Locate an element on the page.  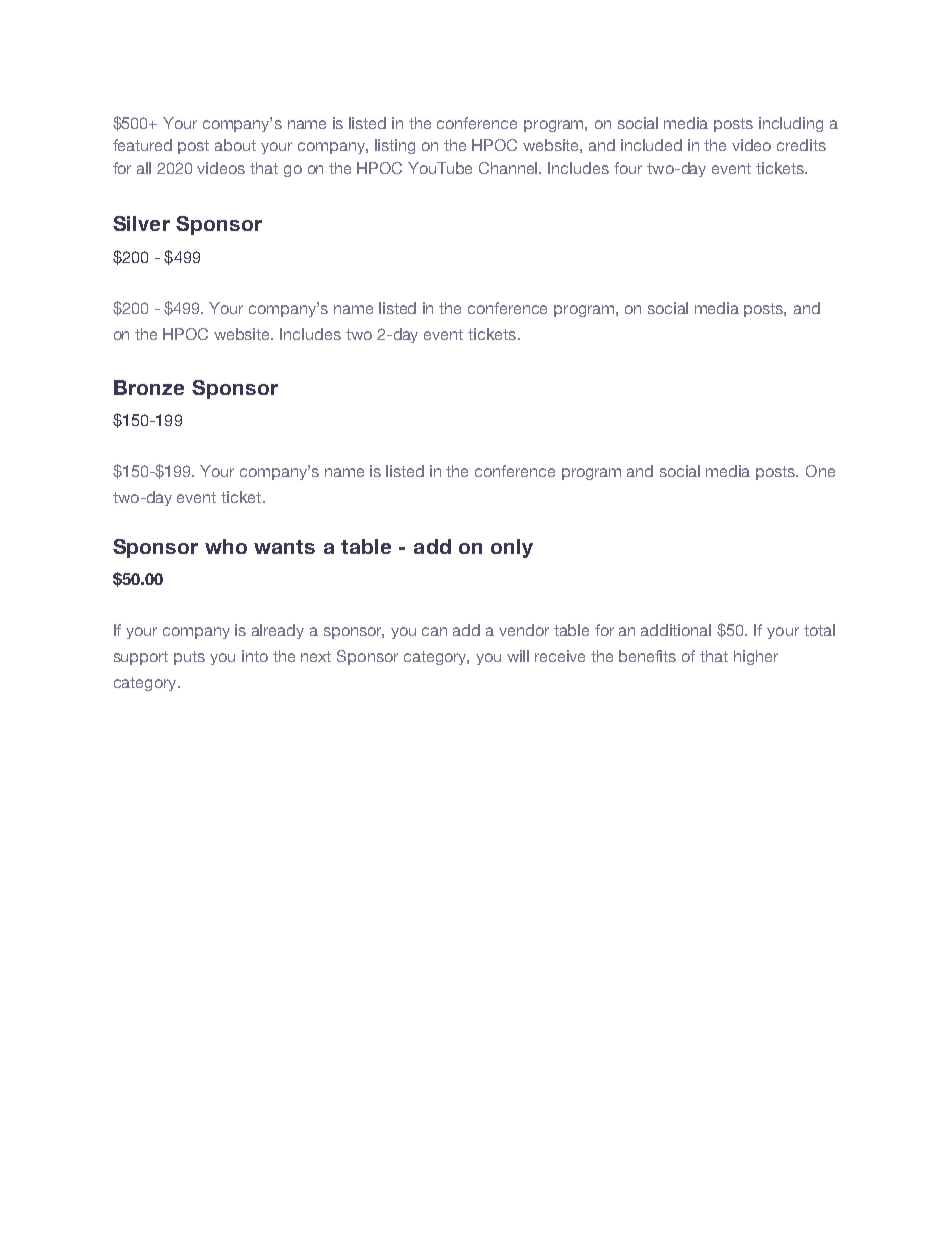
into is located at coordinates (255, 656).
